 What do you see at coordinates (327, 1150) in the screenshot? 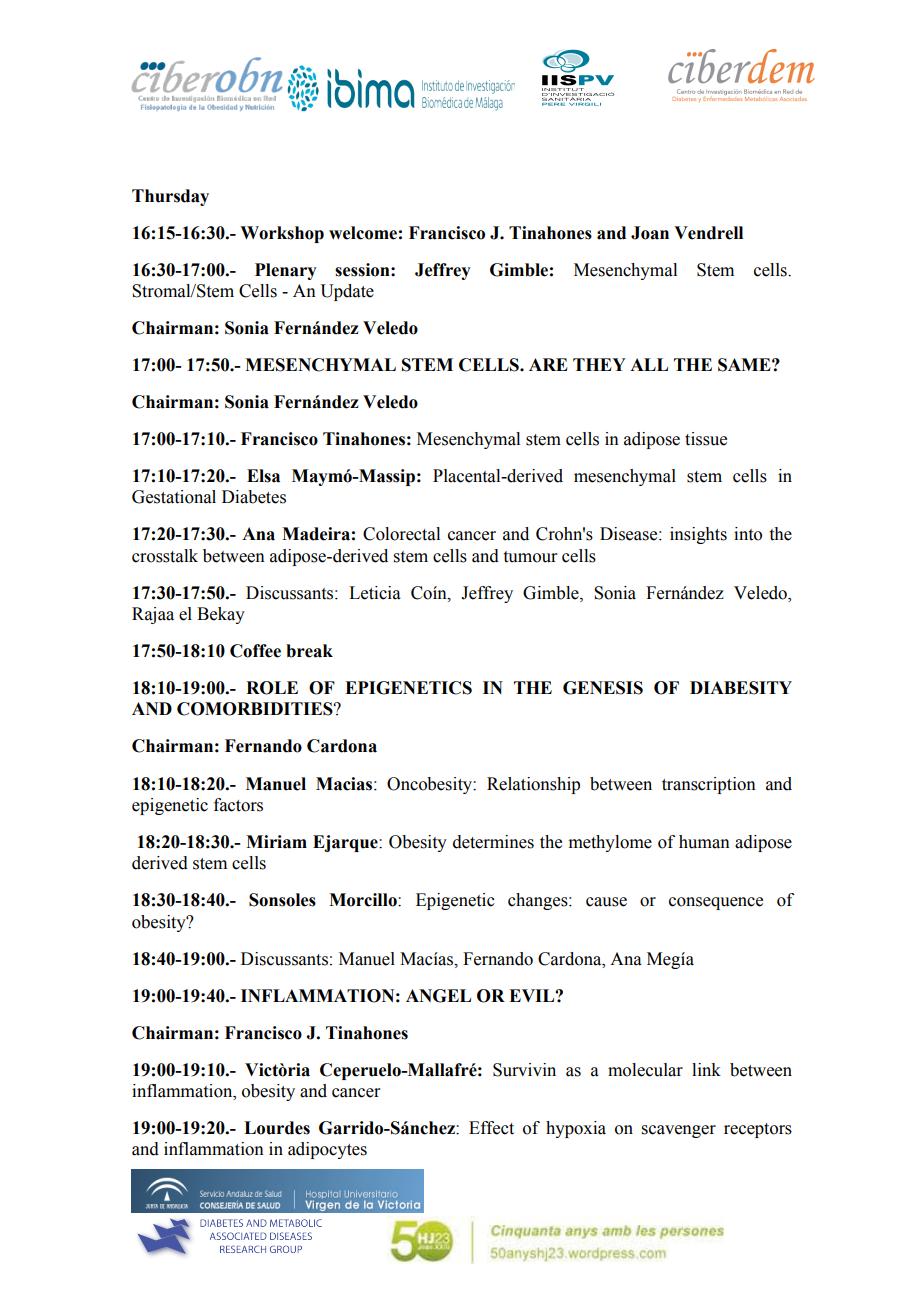
I see `adipocytes` at bounding box center [327, 1150].
